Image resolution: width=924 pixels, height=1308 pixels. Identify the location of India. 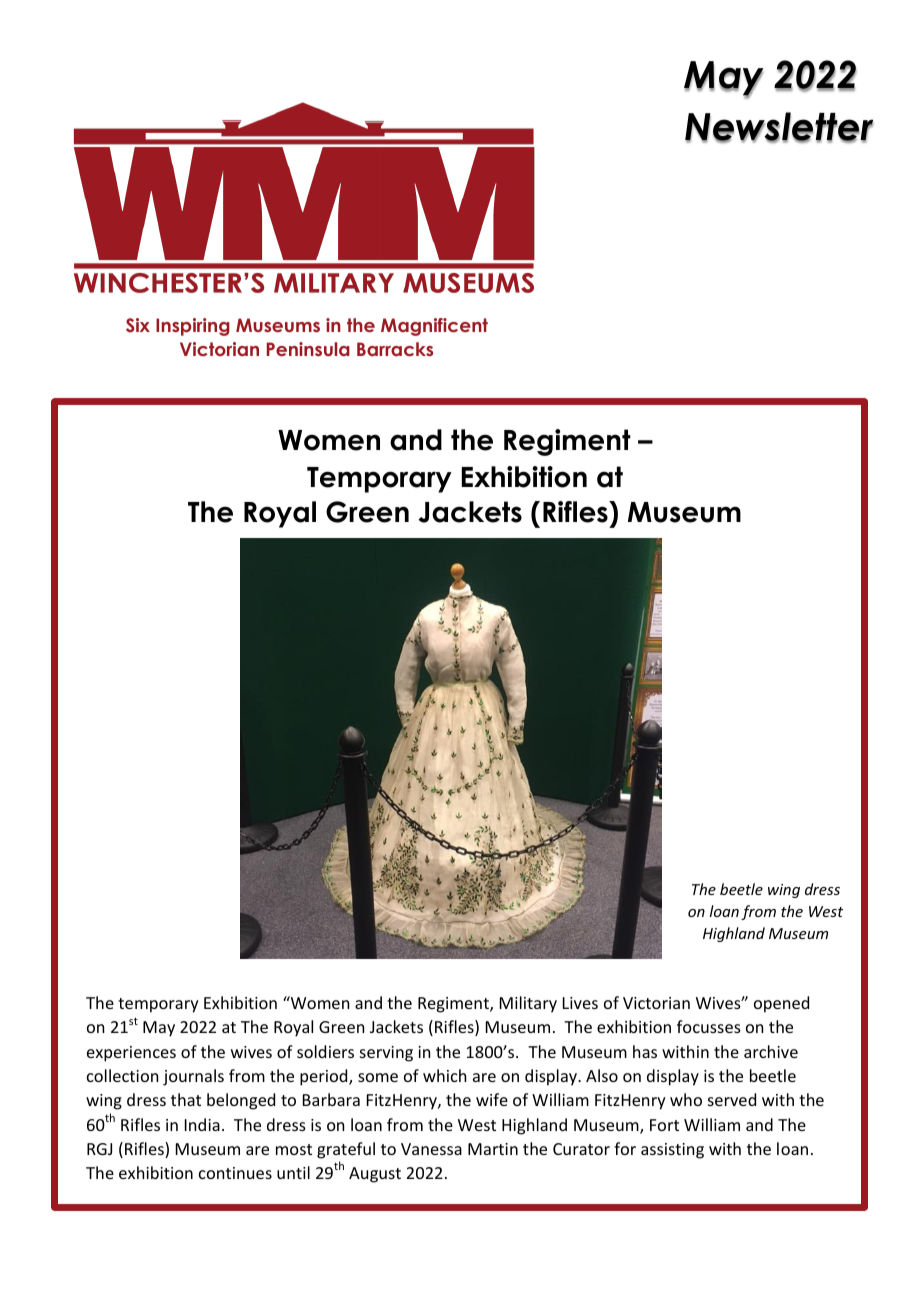
(202, 1124).
